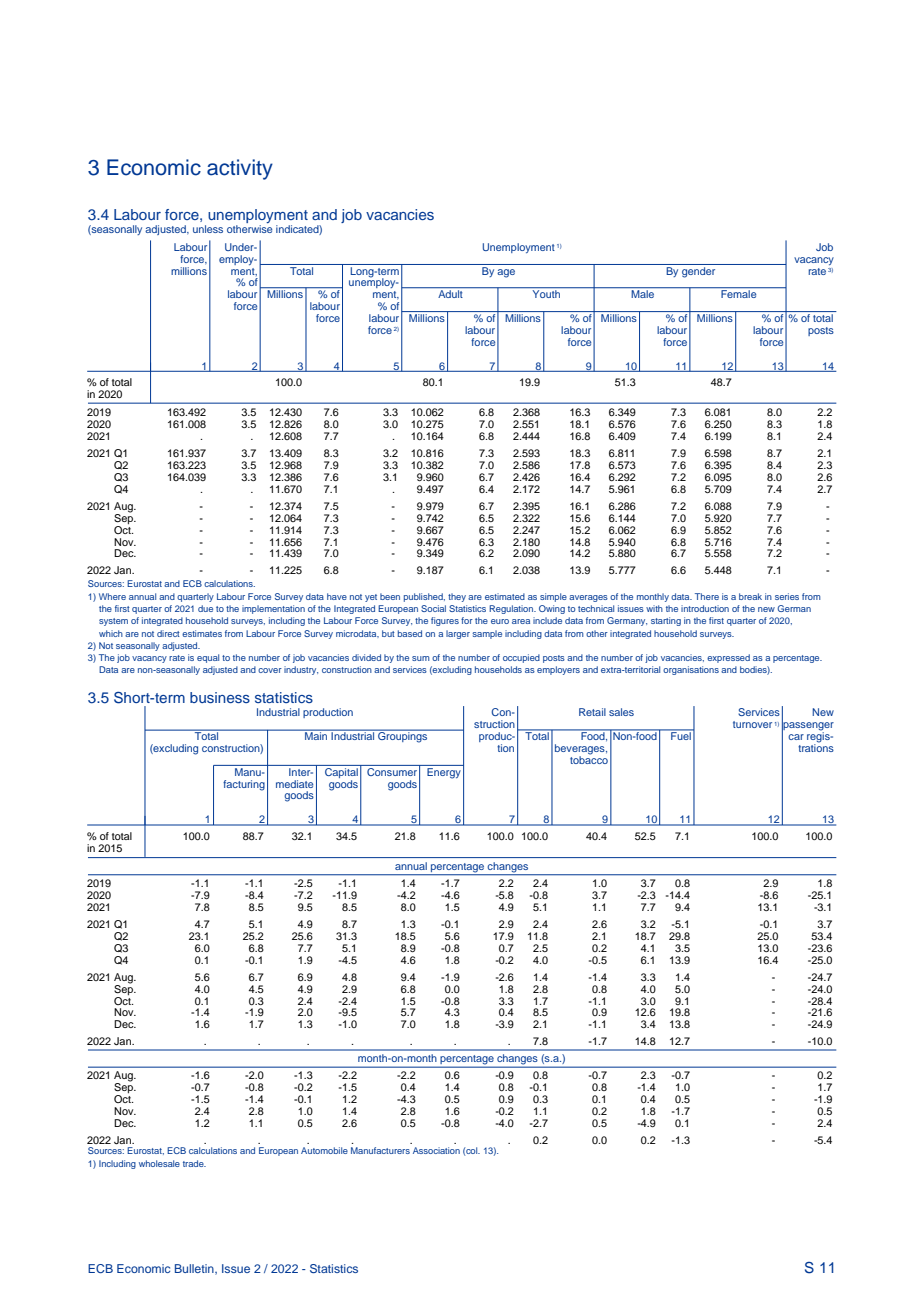  I want to click on they, so click(457, 597).
